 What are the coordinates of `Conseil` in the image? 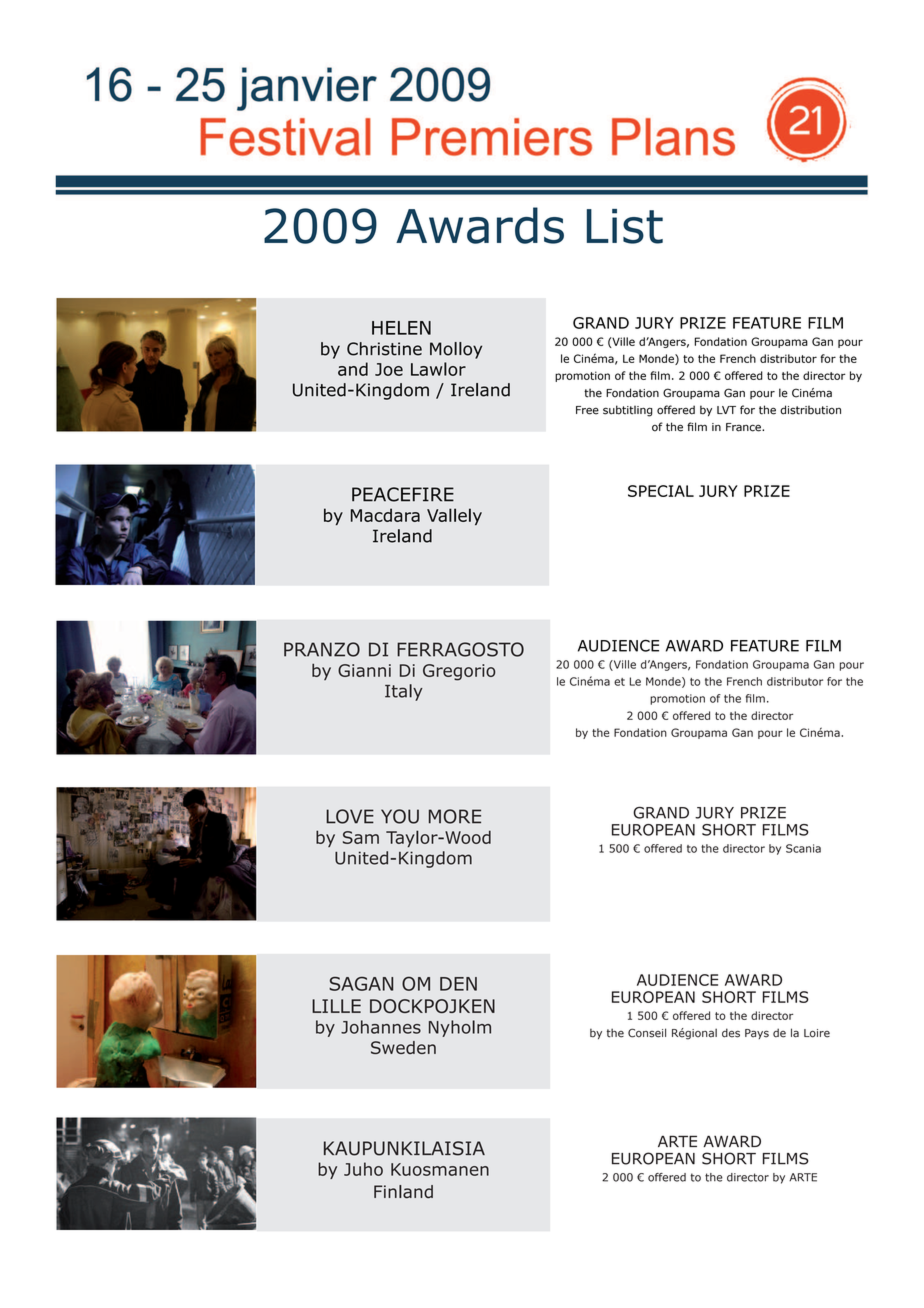 It's located at (647, 1033).
